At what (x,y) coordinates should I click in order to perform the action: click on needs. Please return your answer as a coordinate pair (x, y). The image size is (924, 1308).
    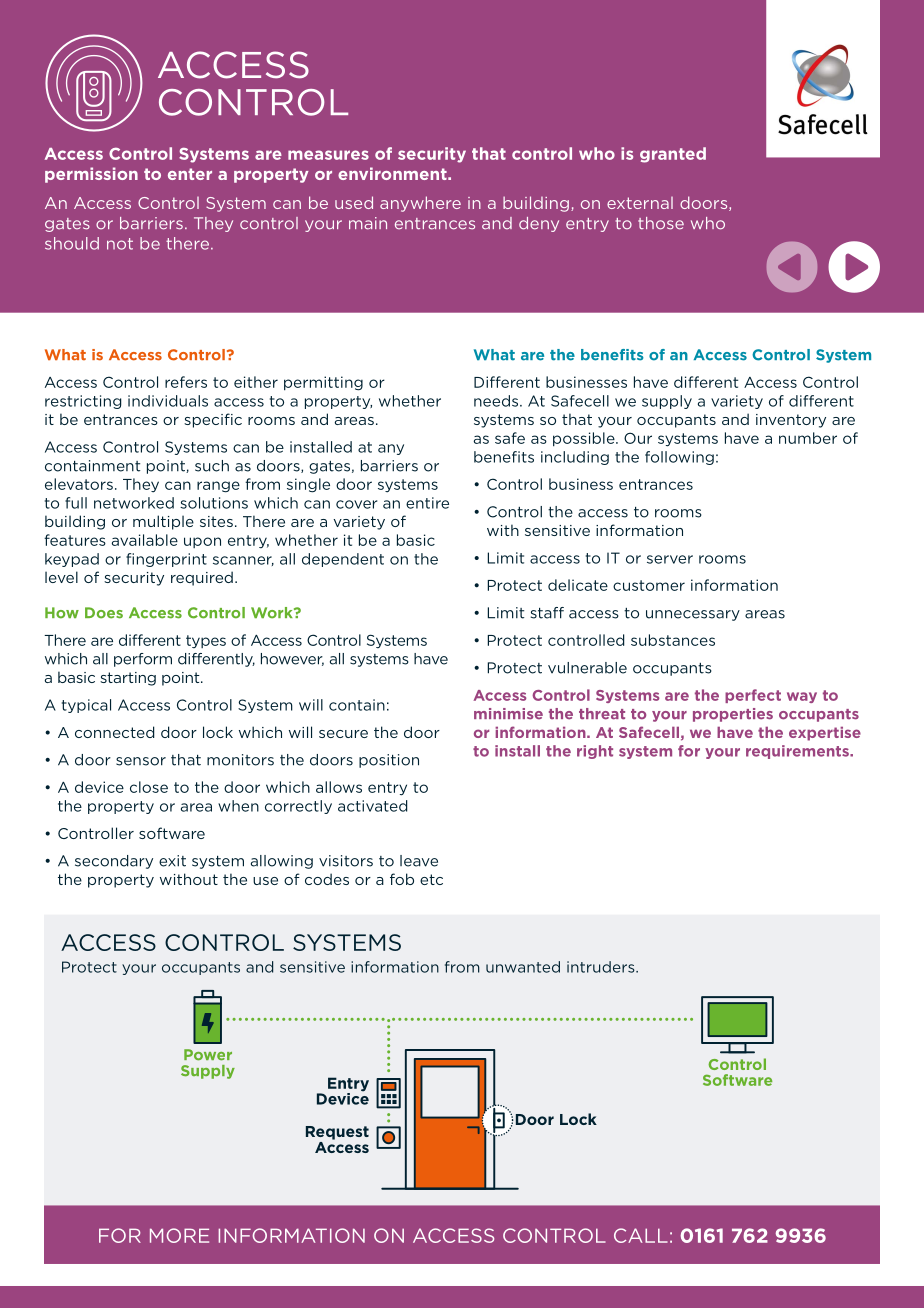
    Looking at the image, I should click on (497, 401).
